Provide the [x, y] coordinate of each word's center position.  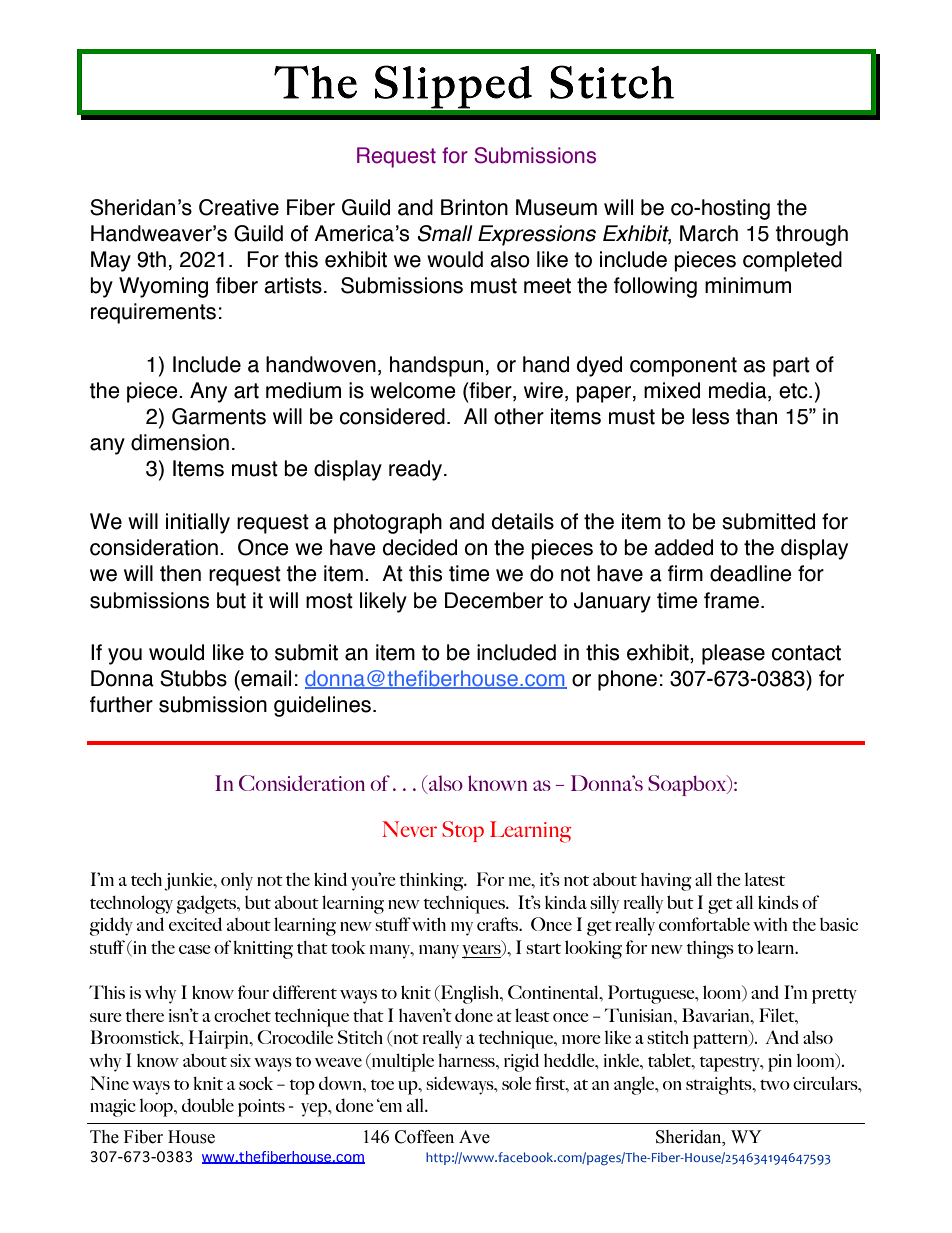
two [775, 1085]
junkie [189, 881]
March [709, 233]
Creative [239, 207]
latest [765, 879]
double [208, 1105]
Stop [463, 831]
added [683, 547]
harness [467, 1060]
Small [445, 233]
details [523, 521]
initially [198, 523]
